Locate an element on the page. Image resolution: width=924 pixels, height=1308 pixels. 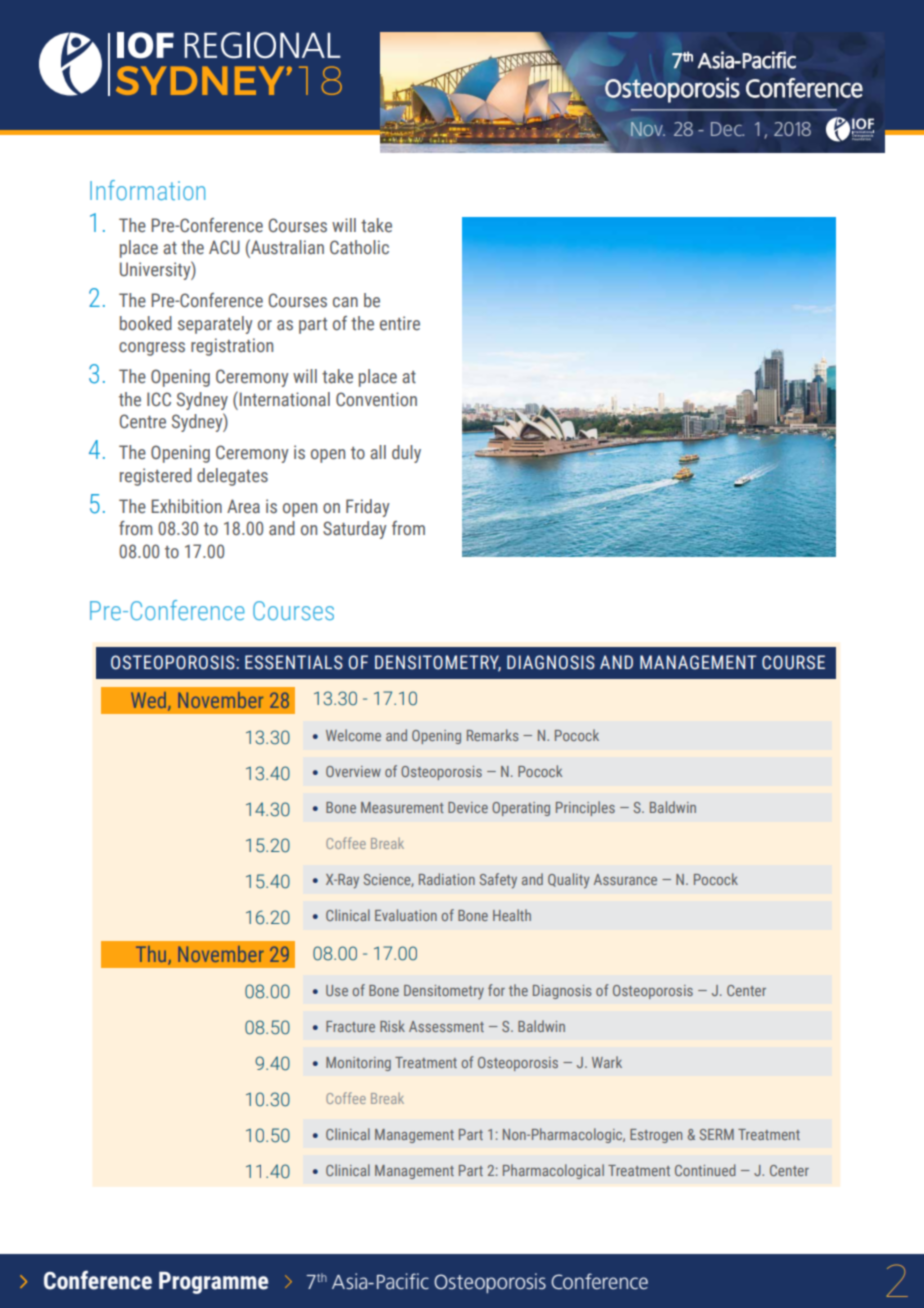
Information is located at coordinates (147, 190).
